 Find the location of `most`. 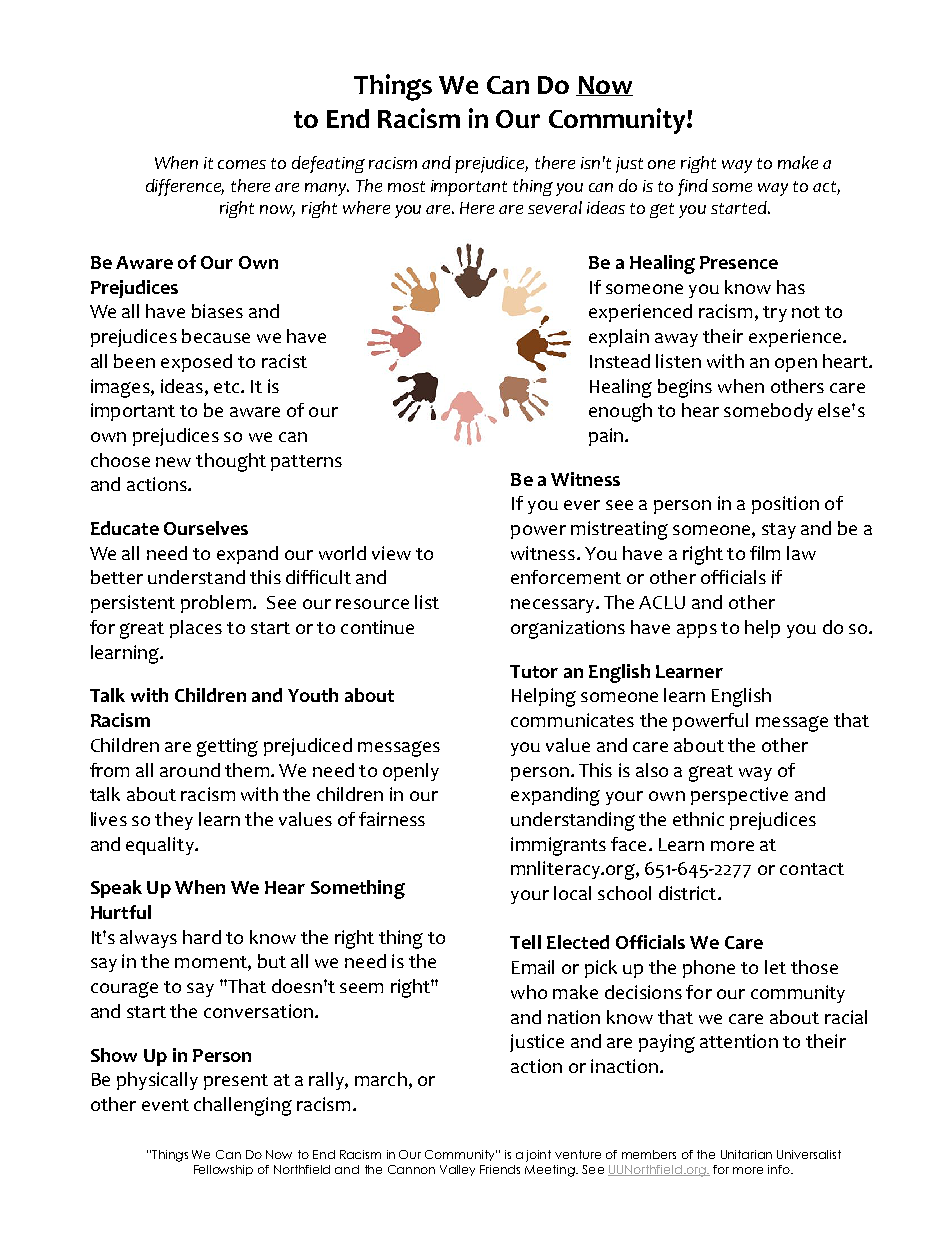

most is located at coordinates (406, 186).
